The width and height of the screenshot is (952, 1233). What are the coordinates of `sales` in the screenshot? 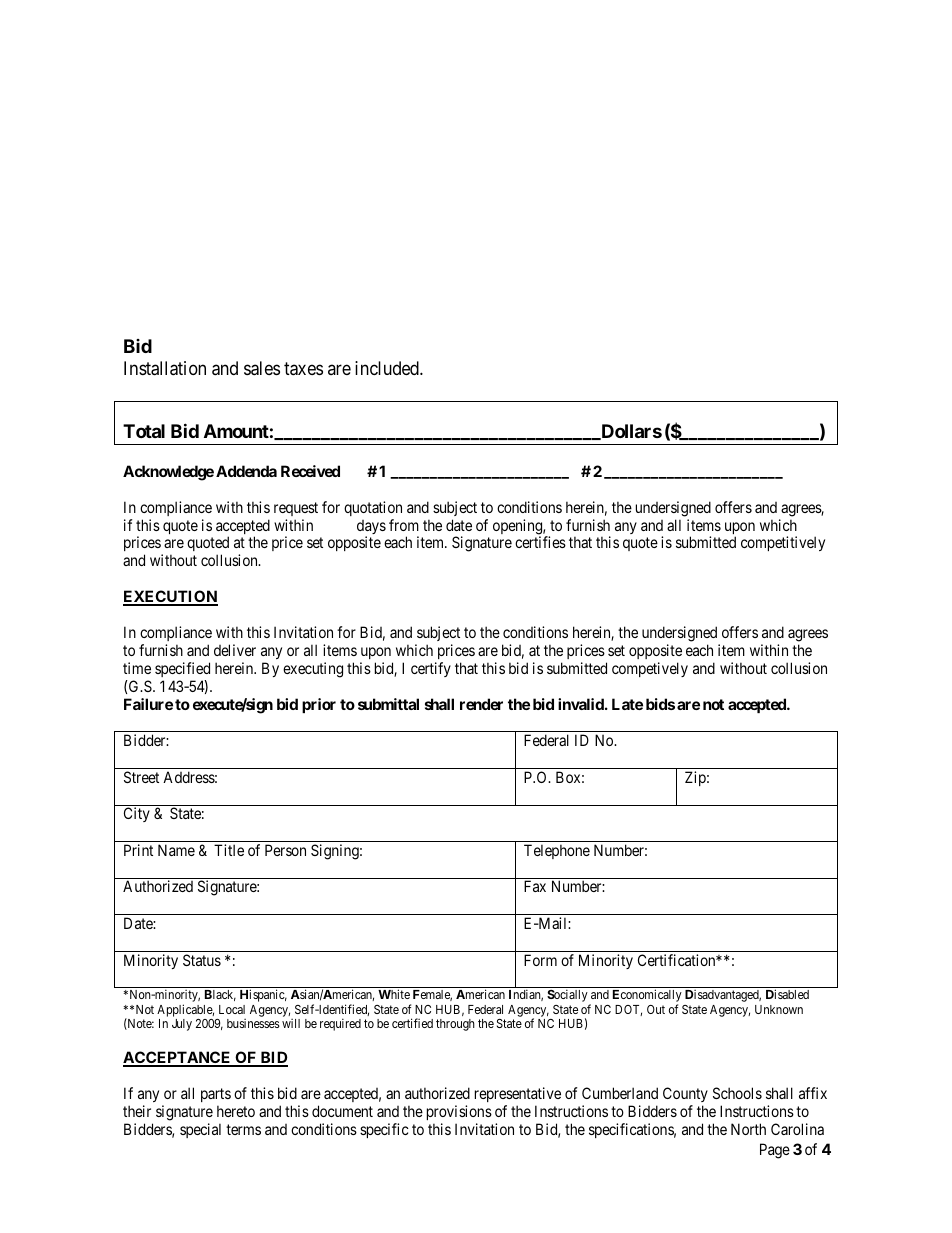 It's located at (262, 368).
